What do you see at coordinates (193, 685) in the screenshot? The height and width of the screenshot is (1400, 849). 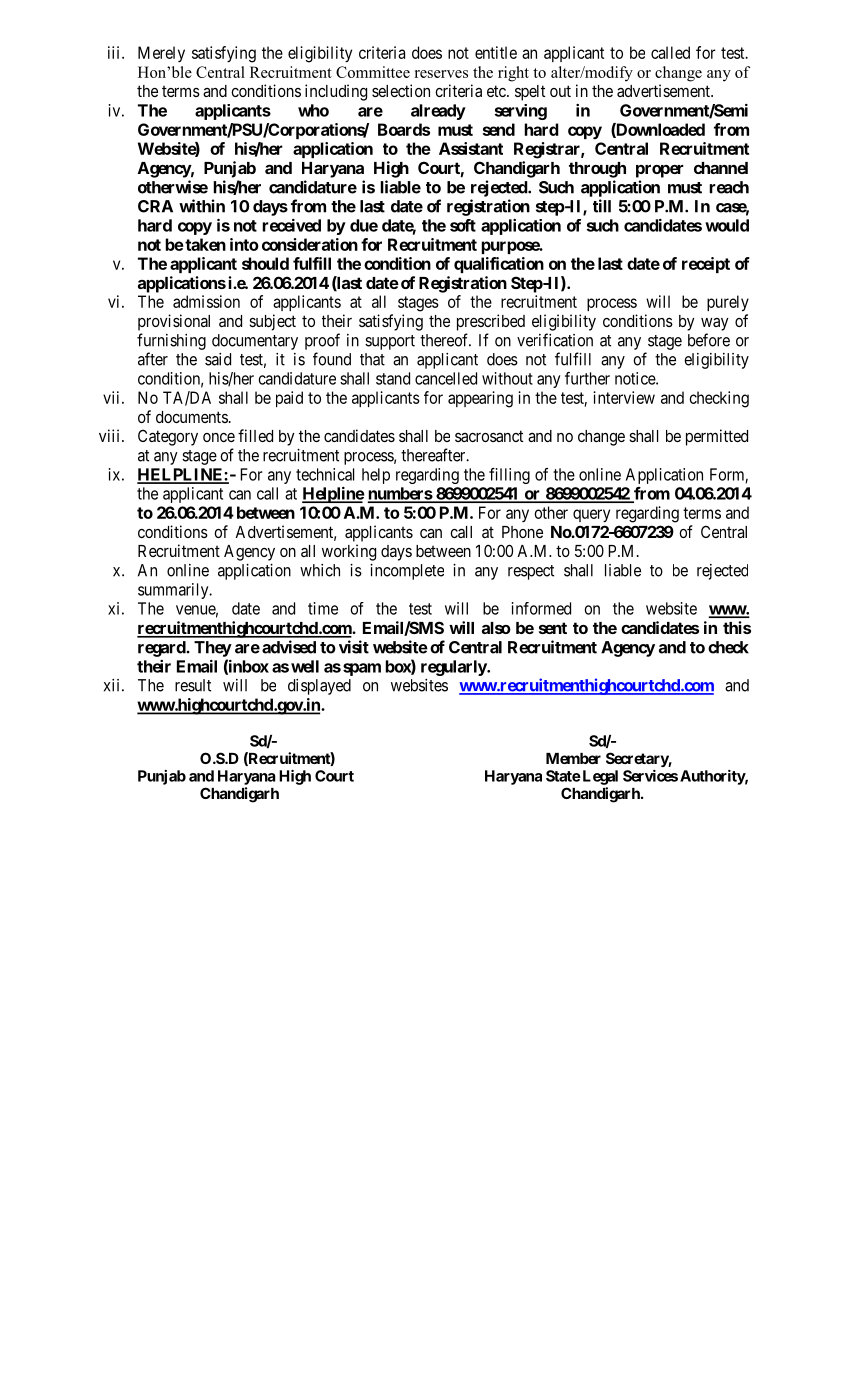 I see `result` at bounding box center [193, 685].
